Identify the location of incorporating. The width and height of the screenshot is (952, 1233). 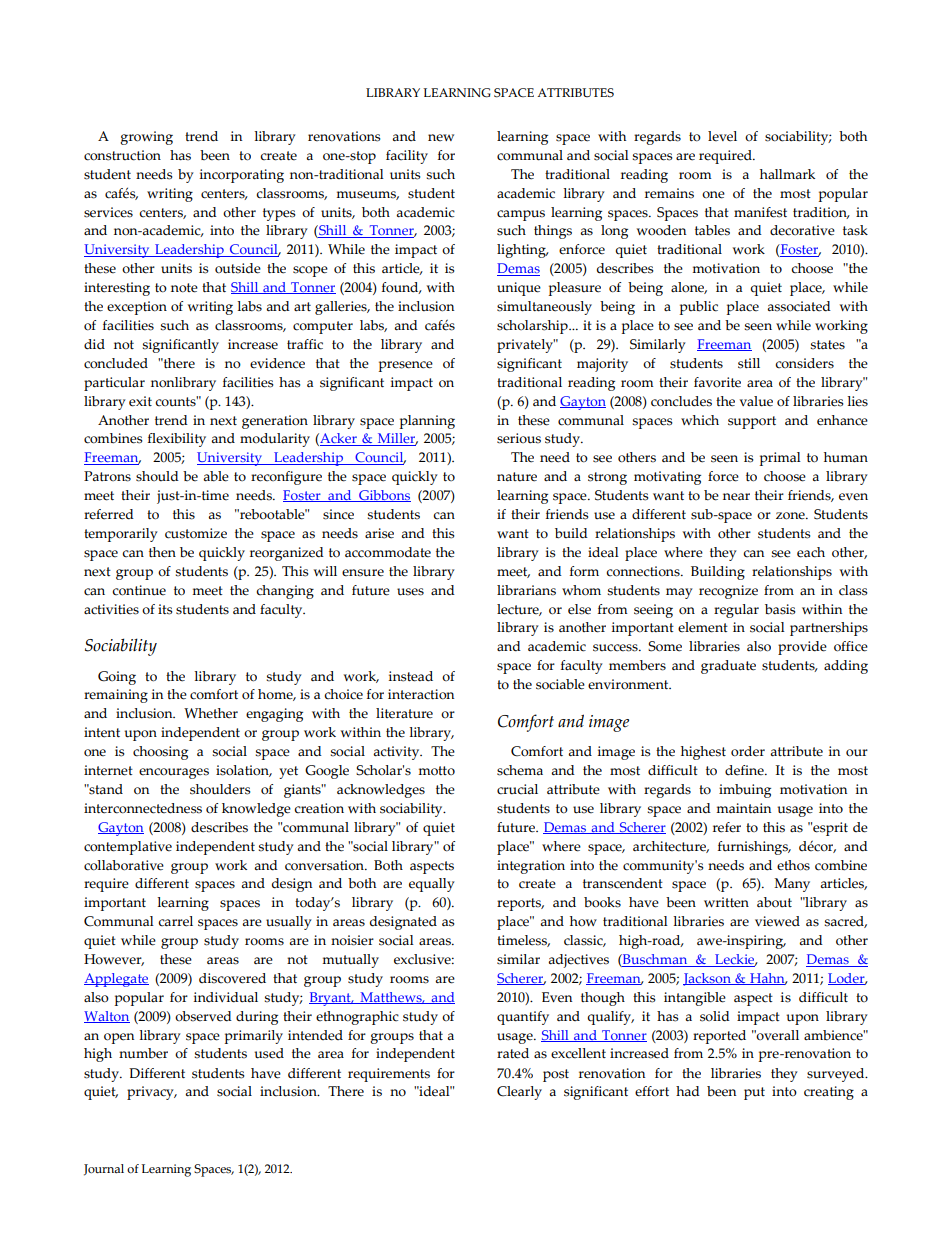
(242, 176).
